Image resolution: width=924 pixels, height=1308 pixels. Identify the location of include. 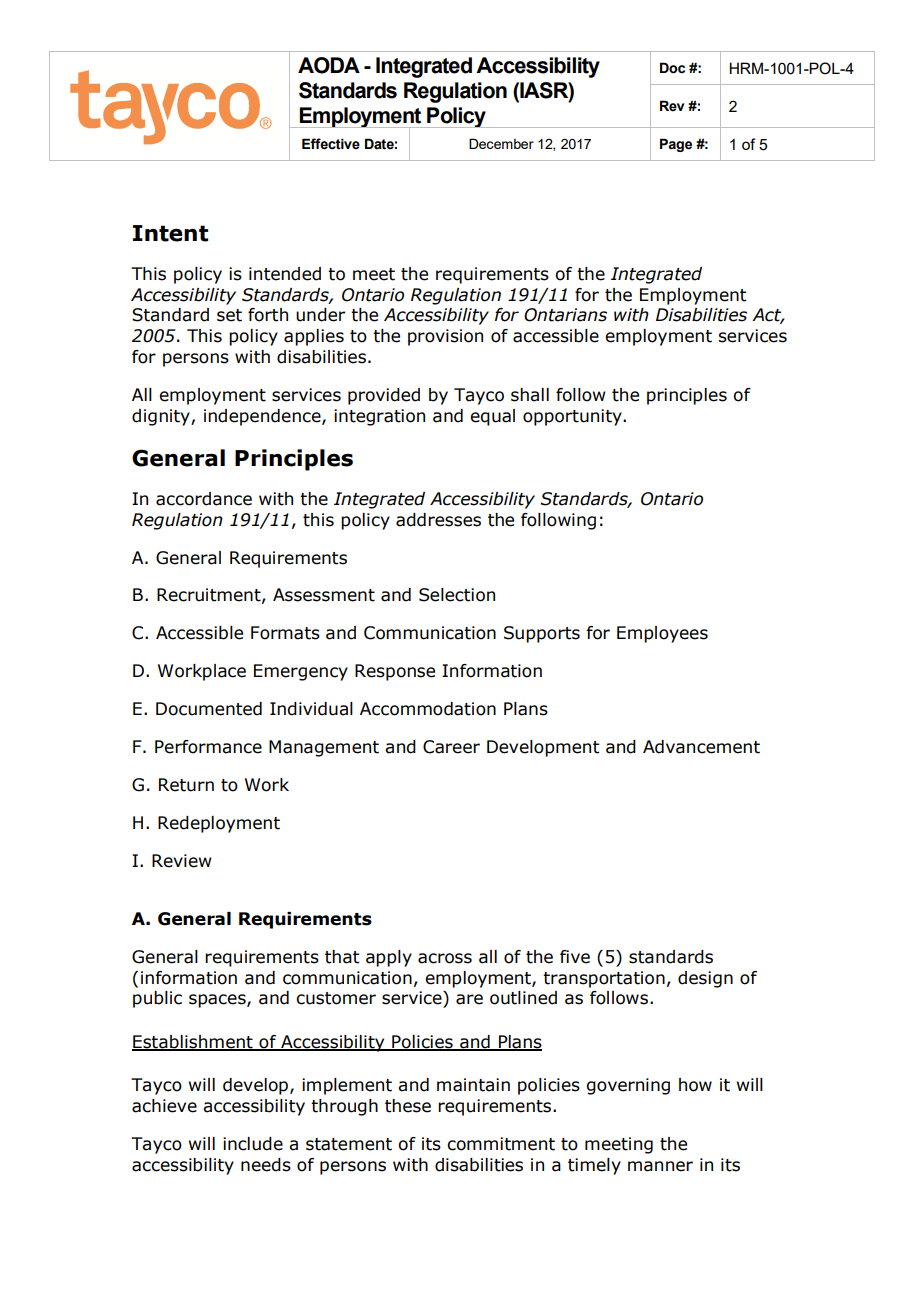
(253, 1144).
